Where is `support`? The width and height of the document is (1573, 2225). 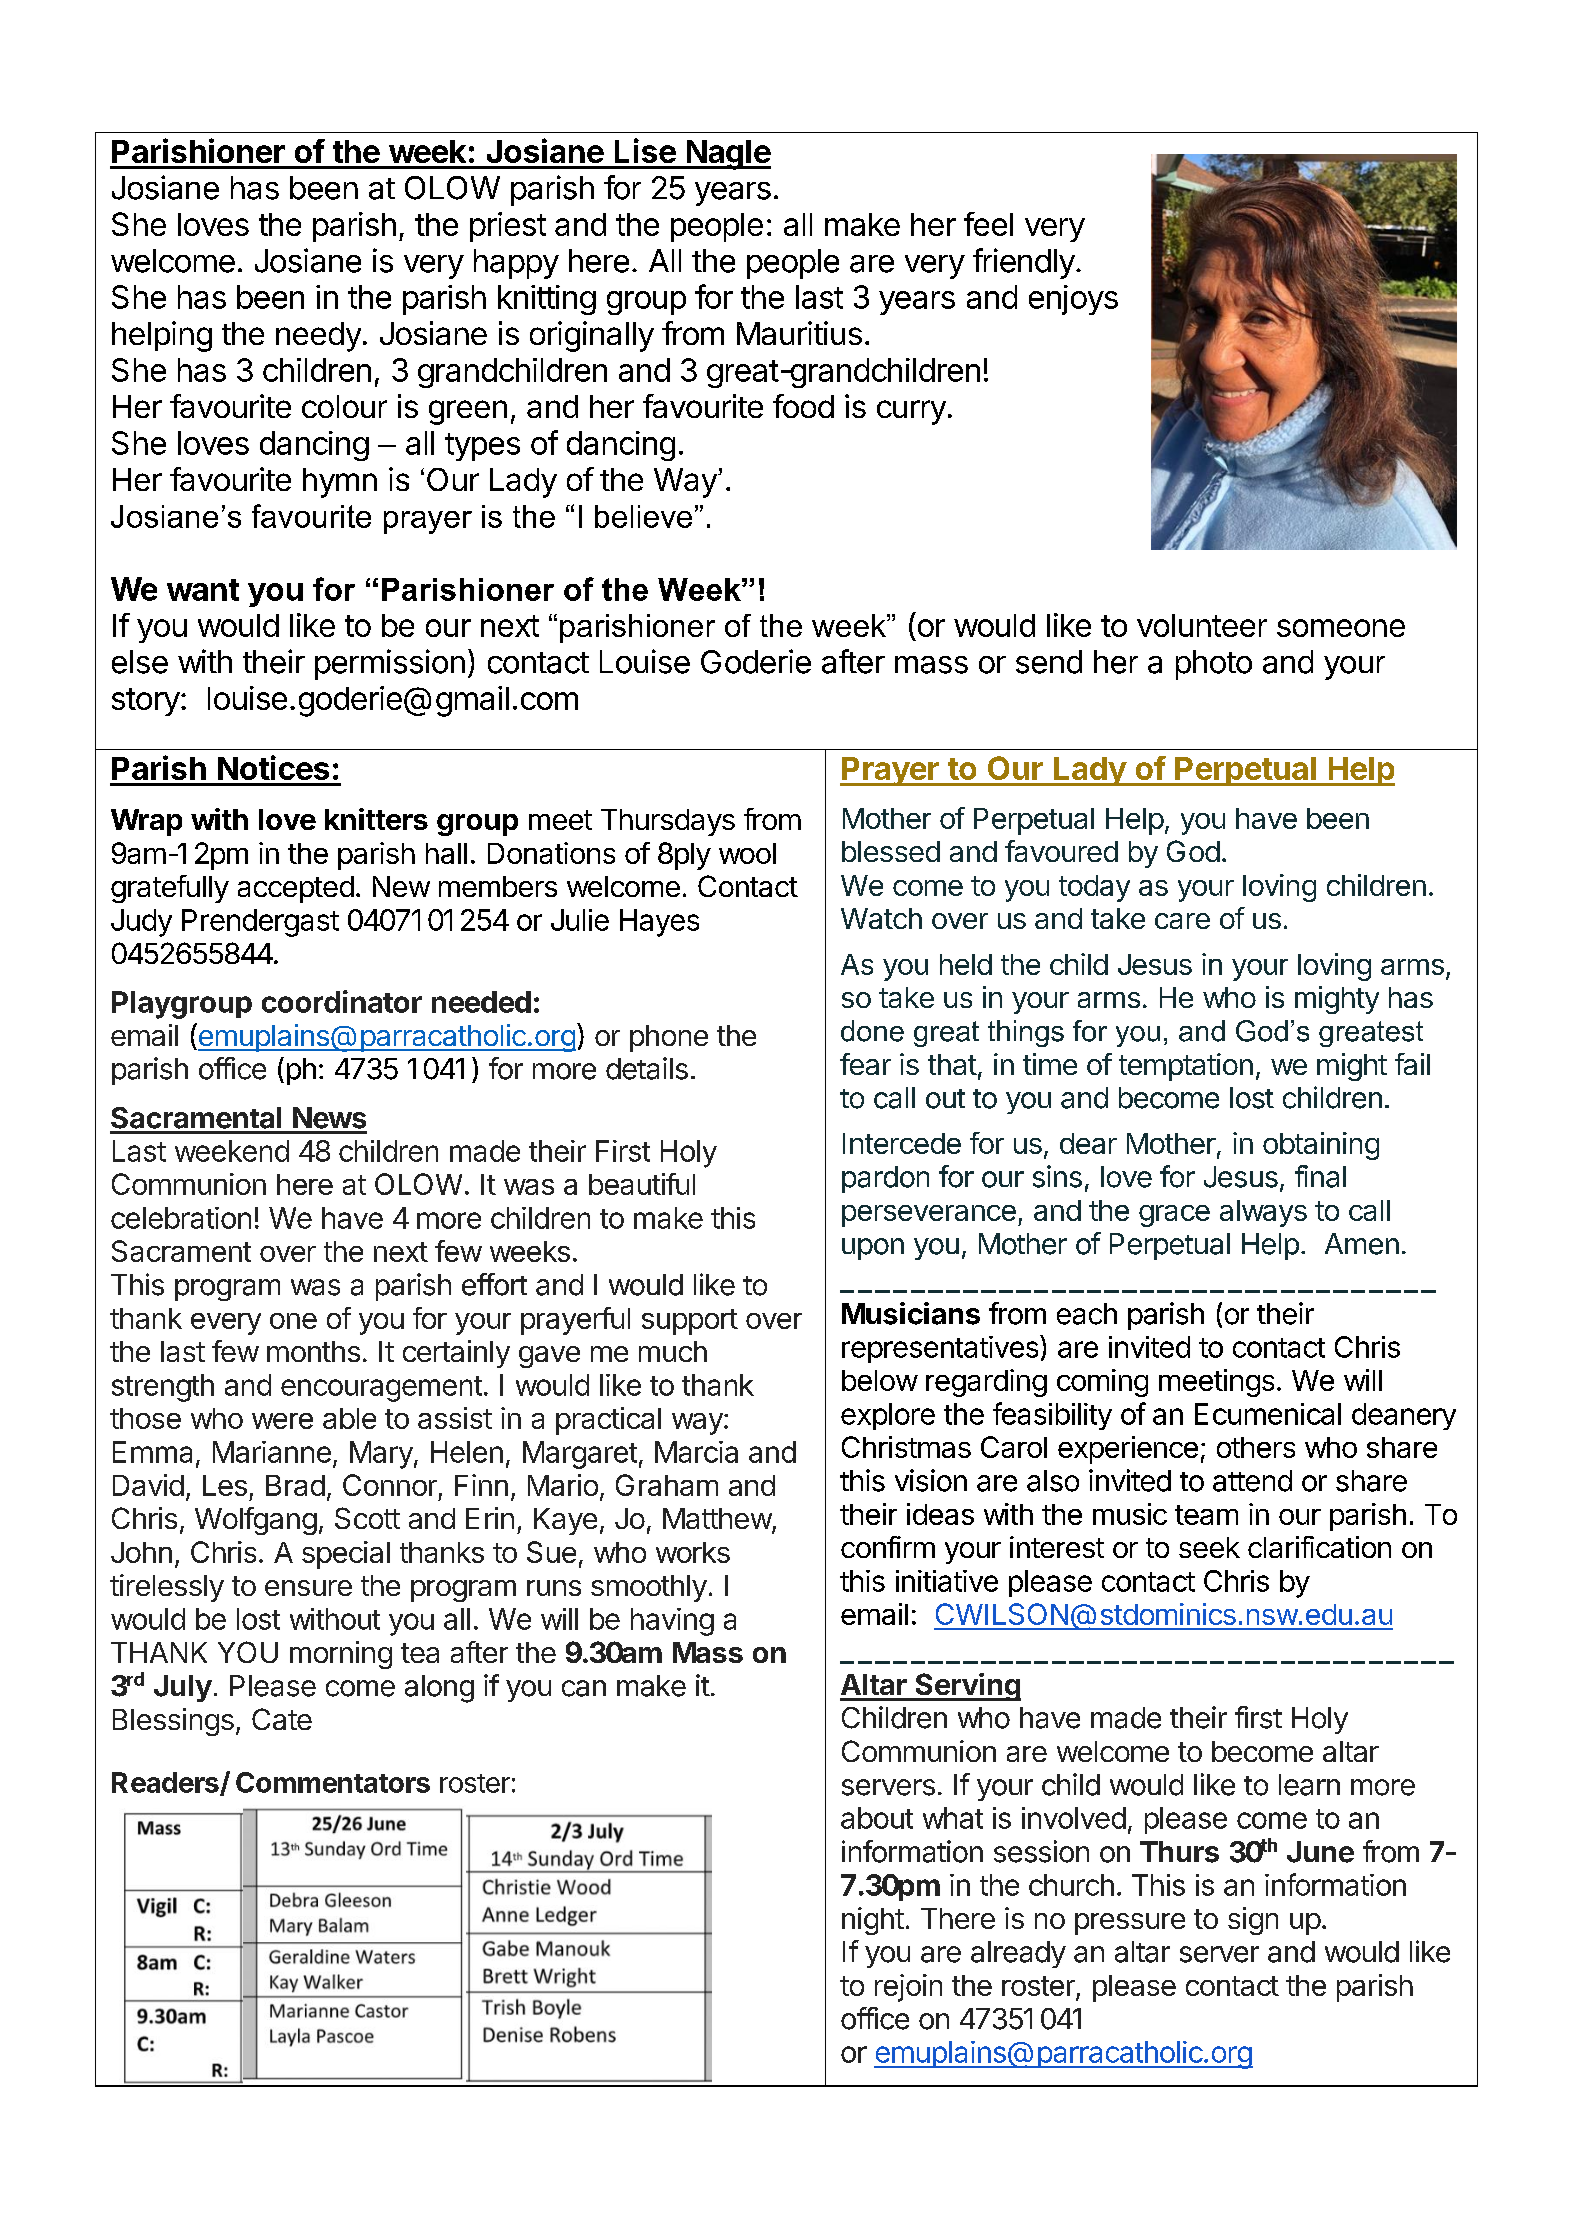 support is located at coordinates (690, 1322).
